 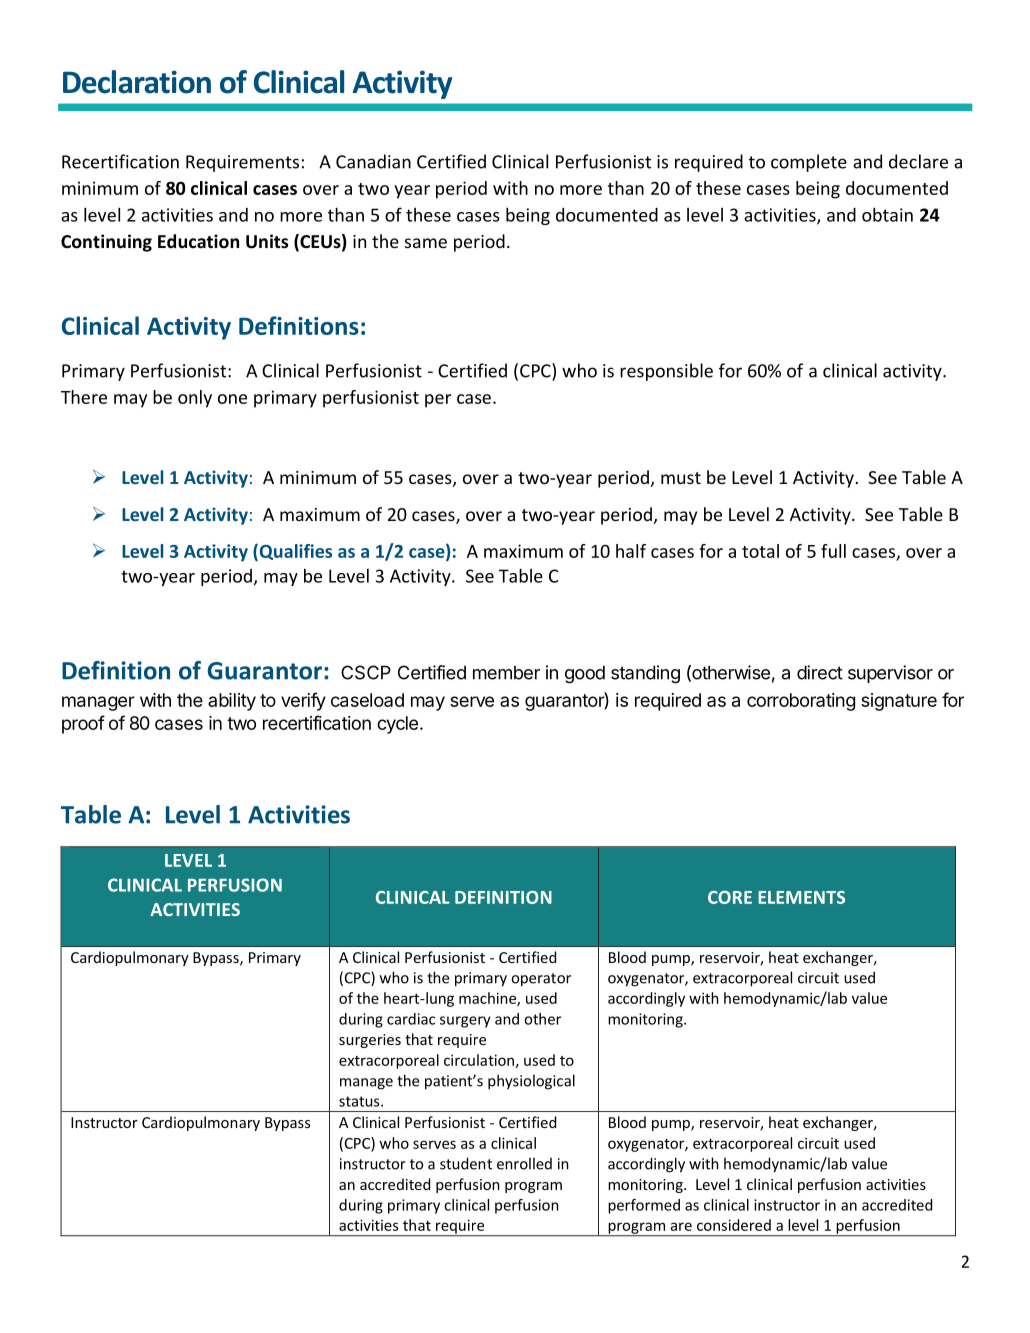 What do you see at coordinates (360, 1101) in the screenshot?
I see `status` at bounding box center [360, 1101].
